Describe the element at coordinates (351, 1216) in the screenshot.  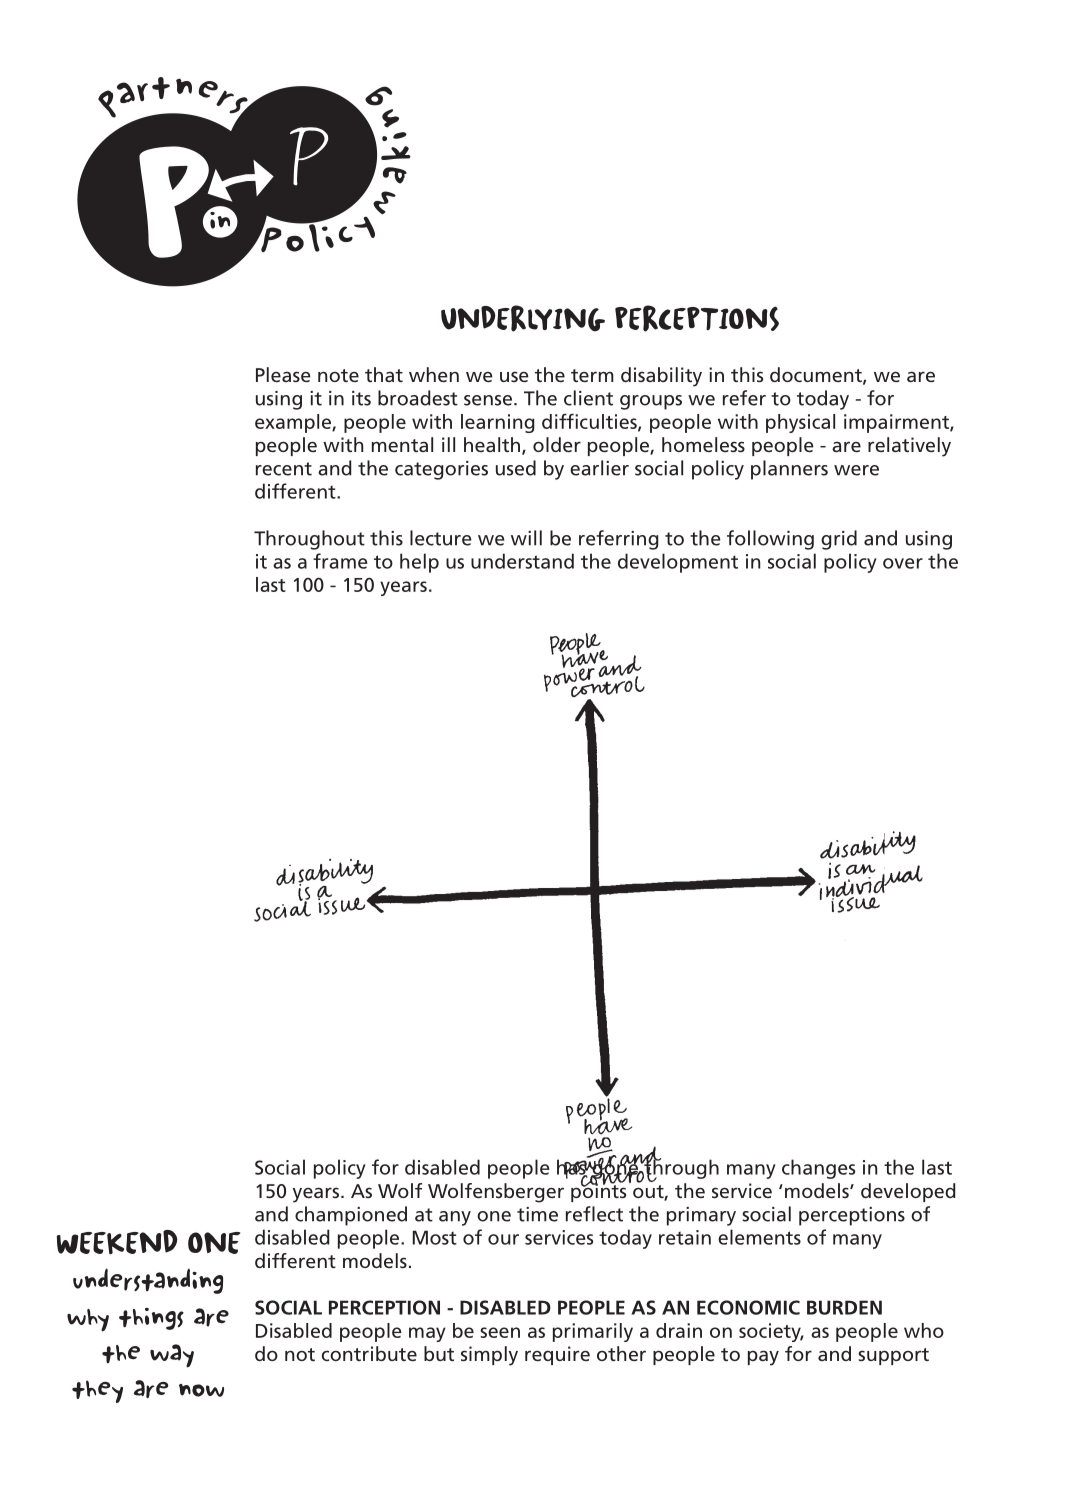
I see `championed` at that location.
